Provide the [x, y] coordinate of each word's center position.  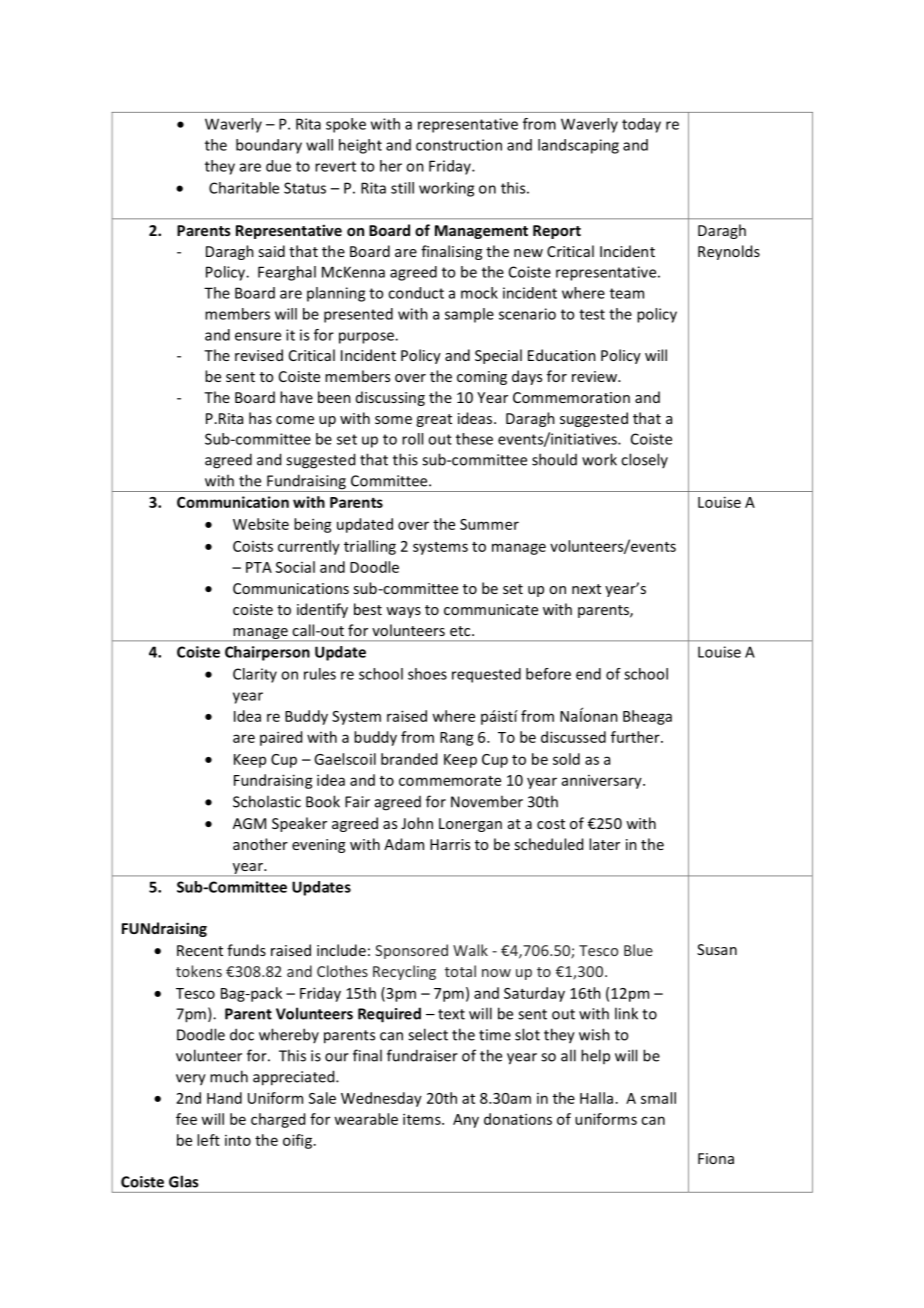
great [434, 420]
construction [459, 145]
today [641, 125]
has [260, 418]
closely [644, 460]
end [588, 674]
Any [466, 1121]
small [658, 1098]
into [238, 1140]
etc [461, 631]
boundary [269, 146]
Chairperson [267, 653]
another [260, 844]
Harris [450, 844]
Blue [638, 950]
